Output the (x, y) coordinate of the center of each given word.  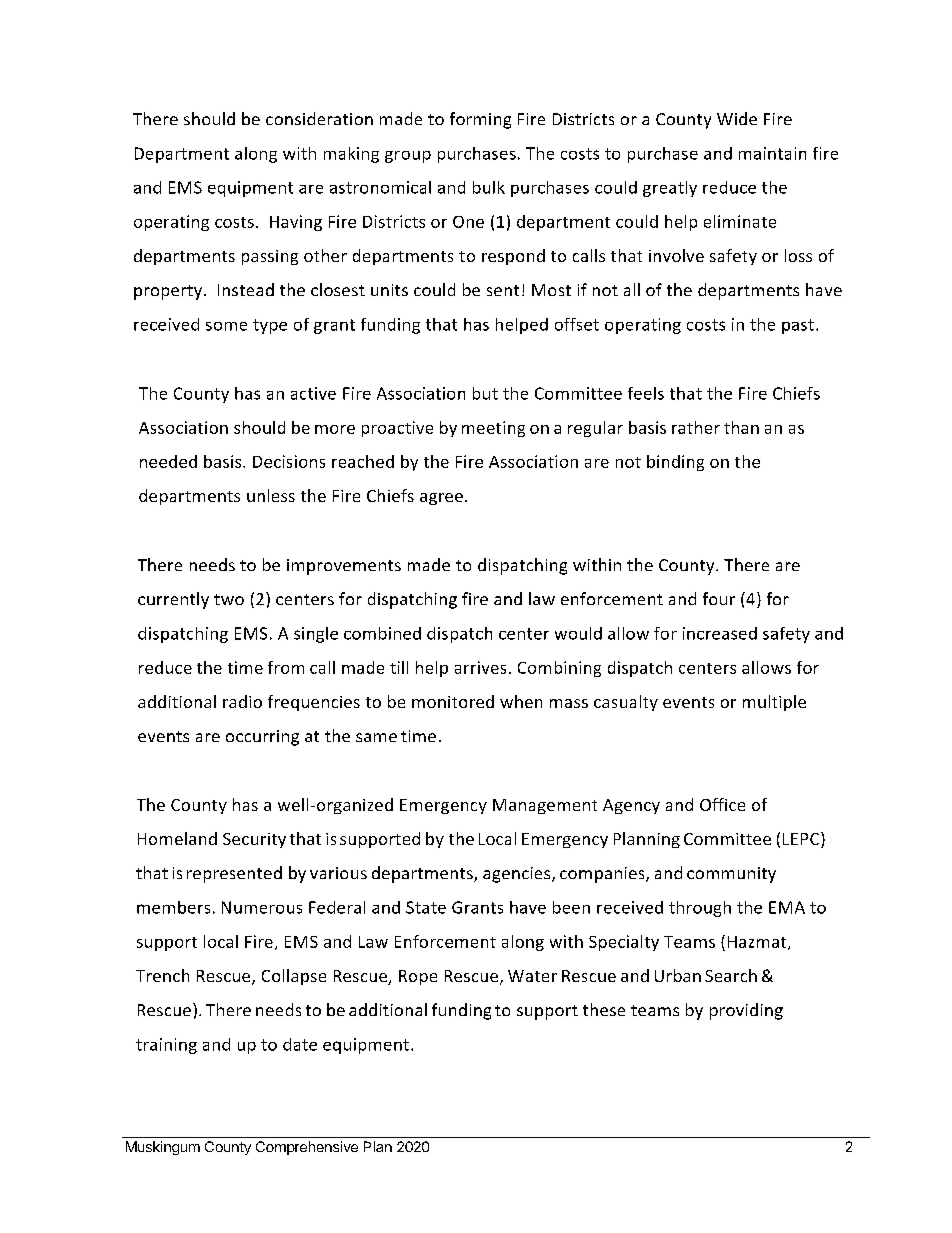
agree (441, 499)
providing (746, 1011)
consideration (319, 118)
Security (254, 840)
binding (675, 463)
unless (271, 495)
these (604, 1009)
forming (480, 120)
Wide (737, 118)
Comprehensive (307, 1148)
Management (545, 806)
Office (722, 804)
